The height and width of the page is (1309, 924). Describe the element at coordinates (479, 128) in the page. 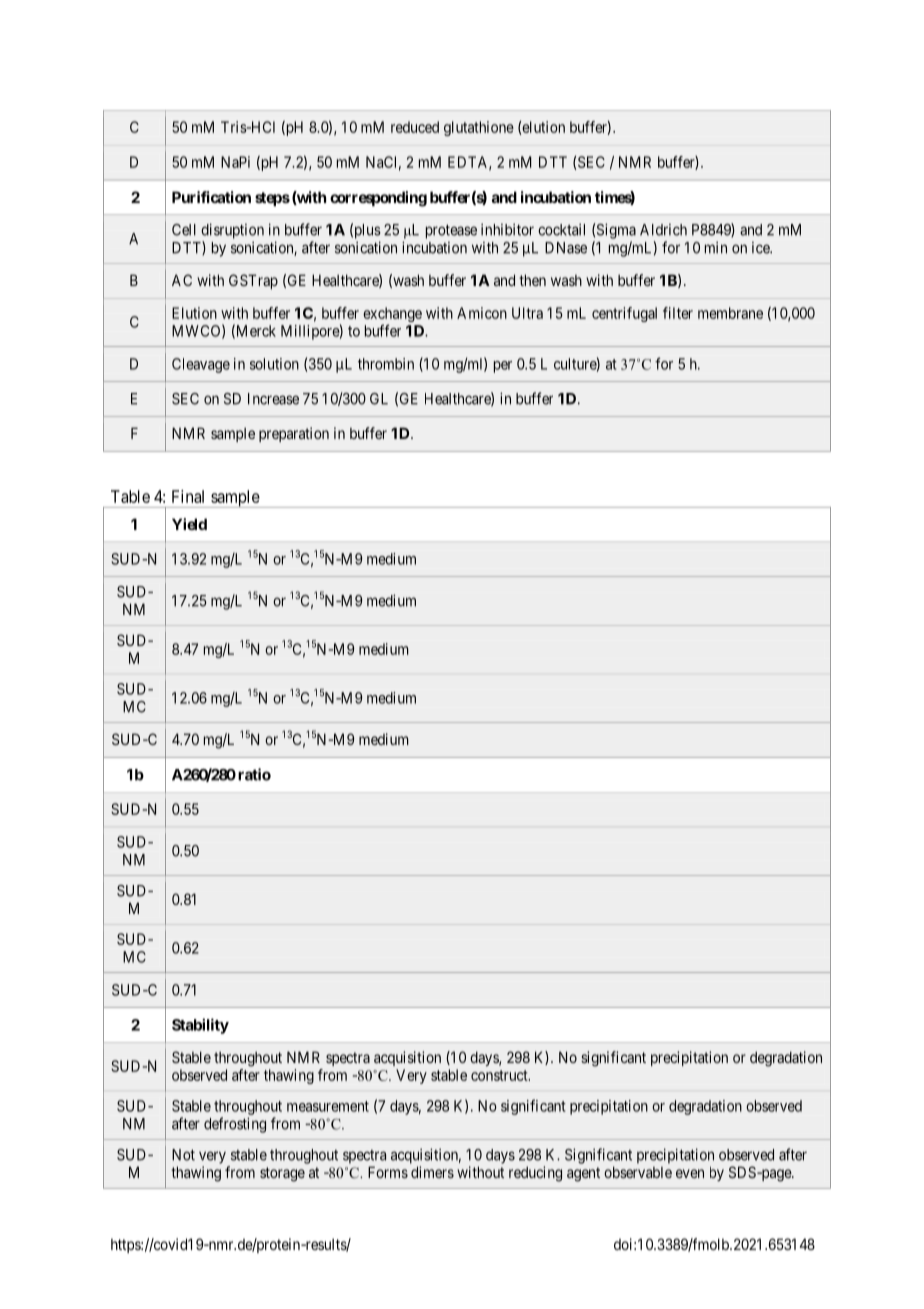

I see `glutathione` at that location.
